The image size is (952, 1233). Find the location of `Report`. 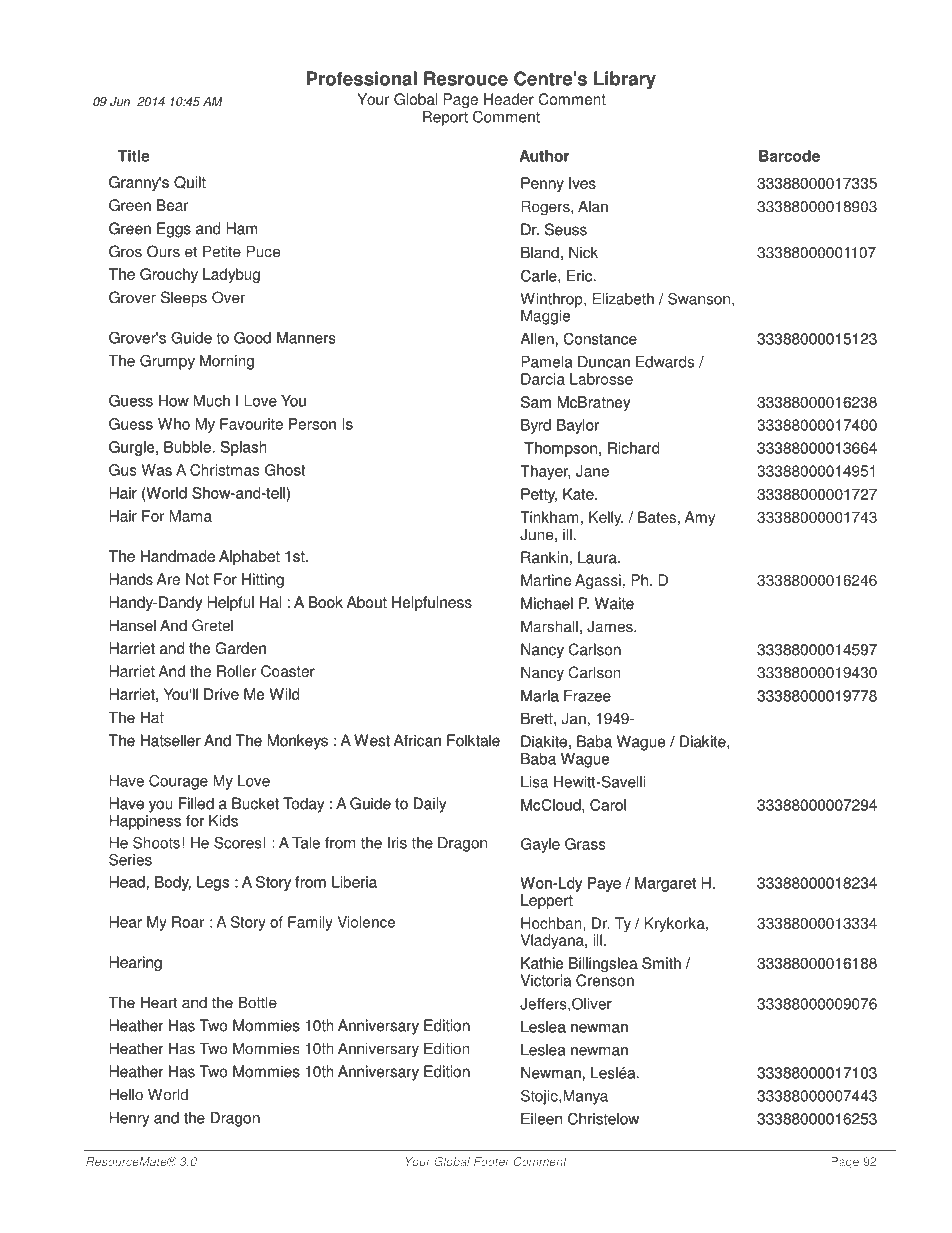

Report is located at coordinates (445, 118).
